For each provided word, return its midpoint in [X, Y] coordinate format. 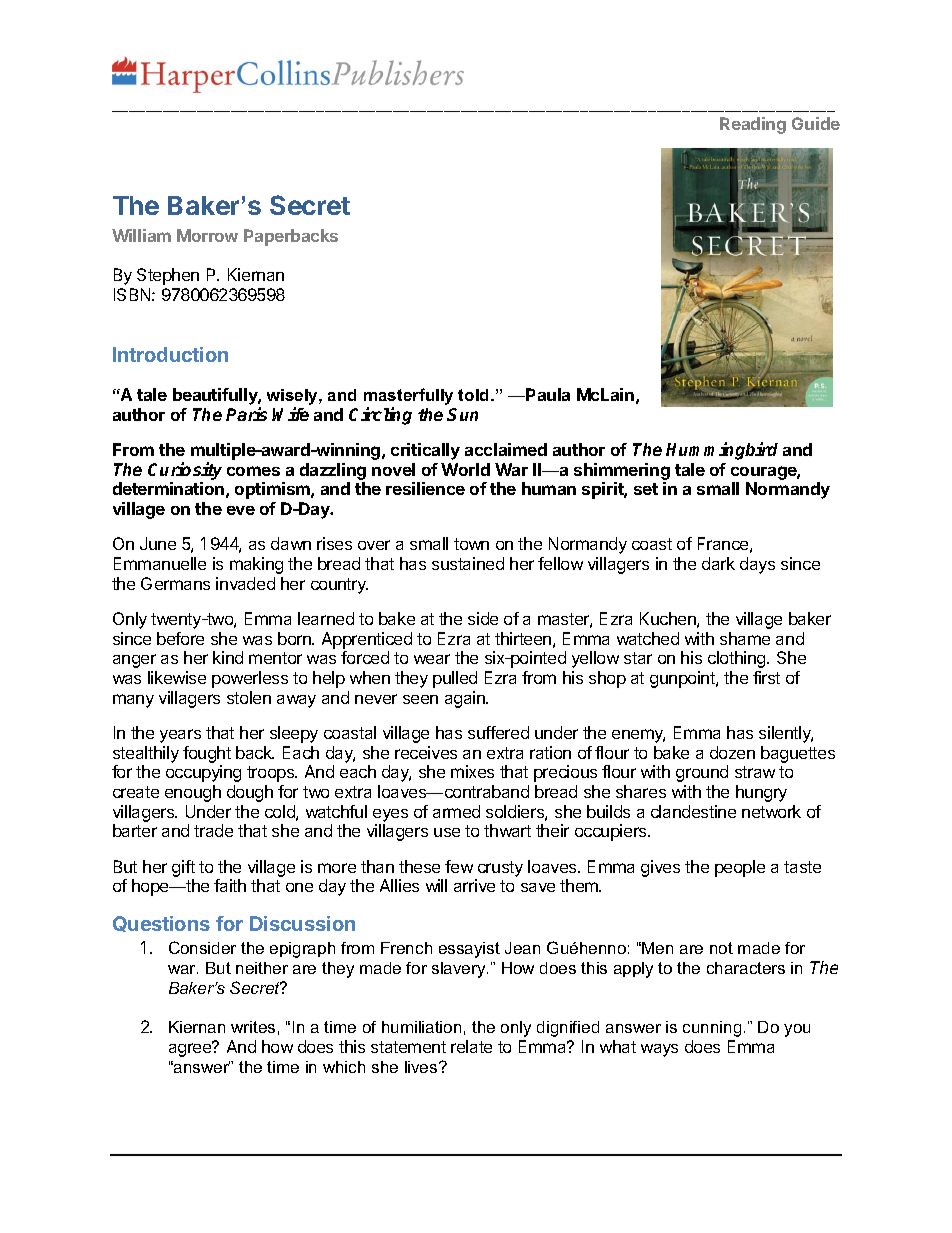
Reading [753, 125]
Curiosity [185, 471]
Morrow [207, 235]
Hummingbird [722, 451]
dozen [732, 752]
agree [191, 1049]
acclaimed [506, 449]
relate [471, 1046]
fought [207, 754]
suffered [498, 732]
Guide [816, 123]
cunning [712, 1029]
